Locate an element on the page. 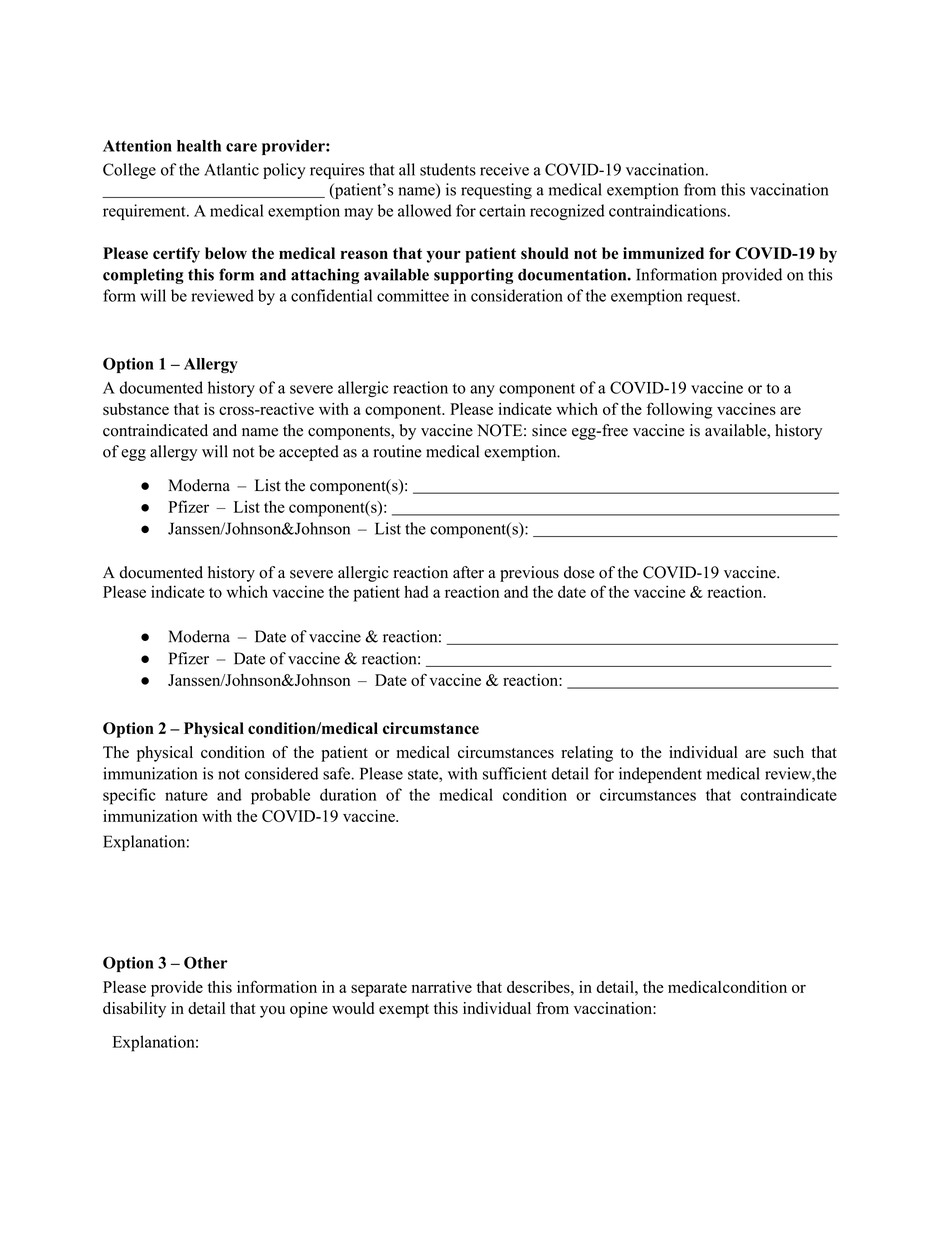 The height and width of the image is (1233, 952). students is located at coordinates (448, 169).
